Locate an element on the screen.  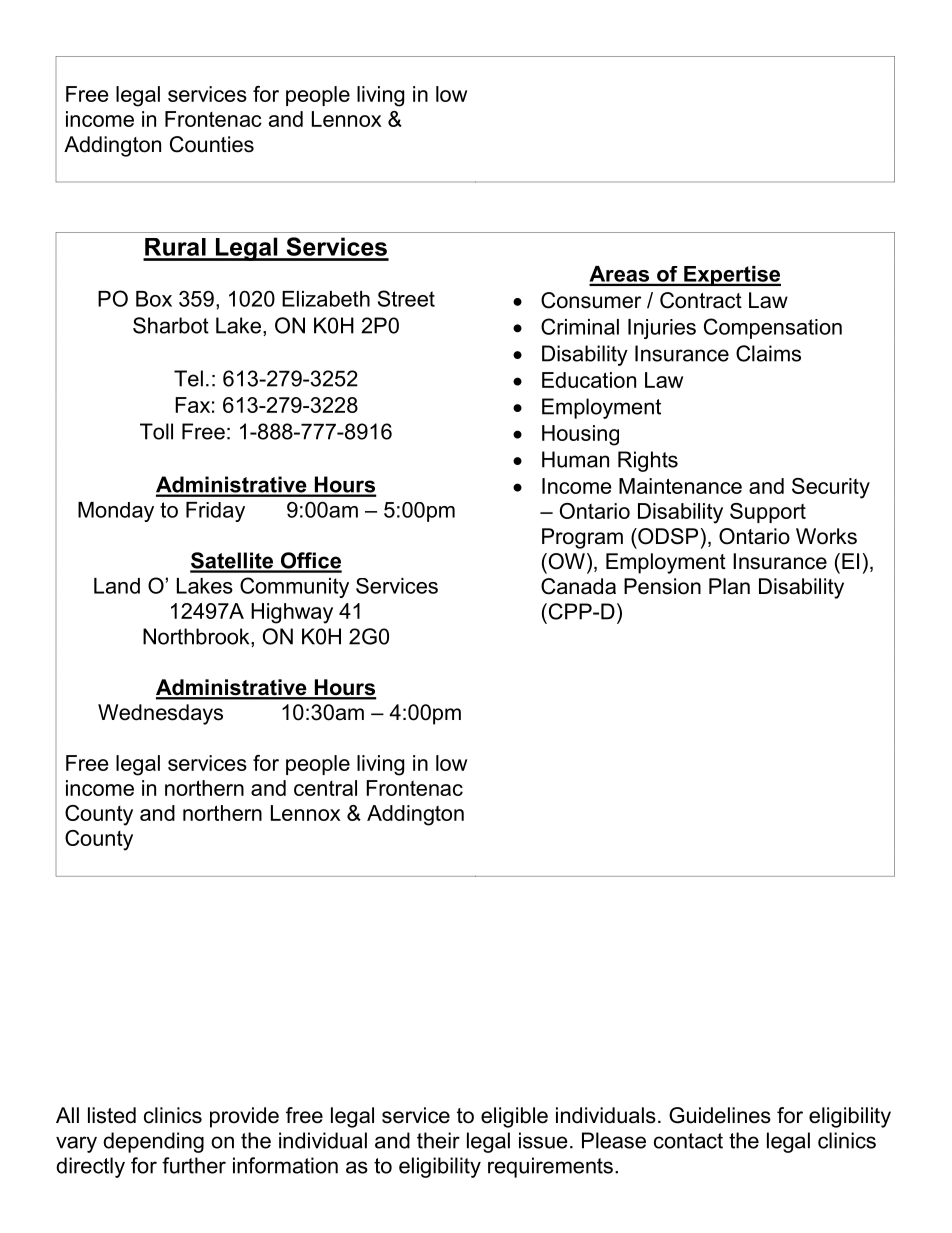
Plan is located at coordinates (729, 586).
